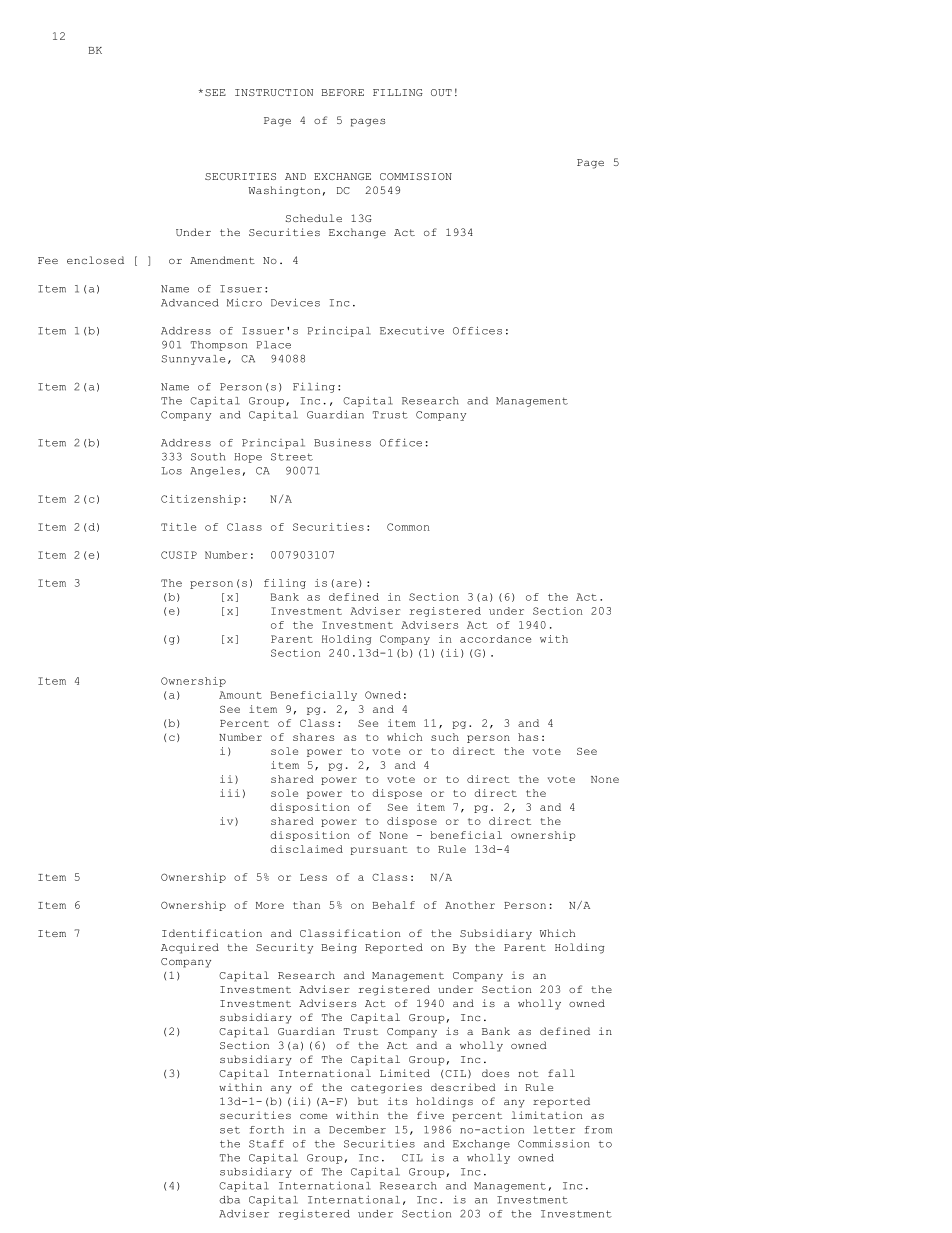 This document has height=1233, width=952. What do you see at coordinates (178, 527) in the document?
I see `Title` at bounding box center [178, 527].
